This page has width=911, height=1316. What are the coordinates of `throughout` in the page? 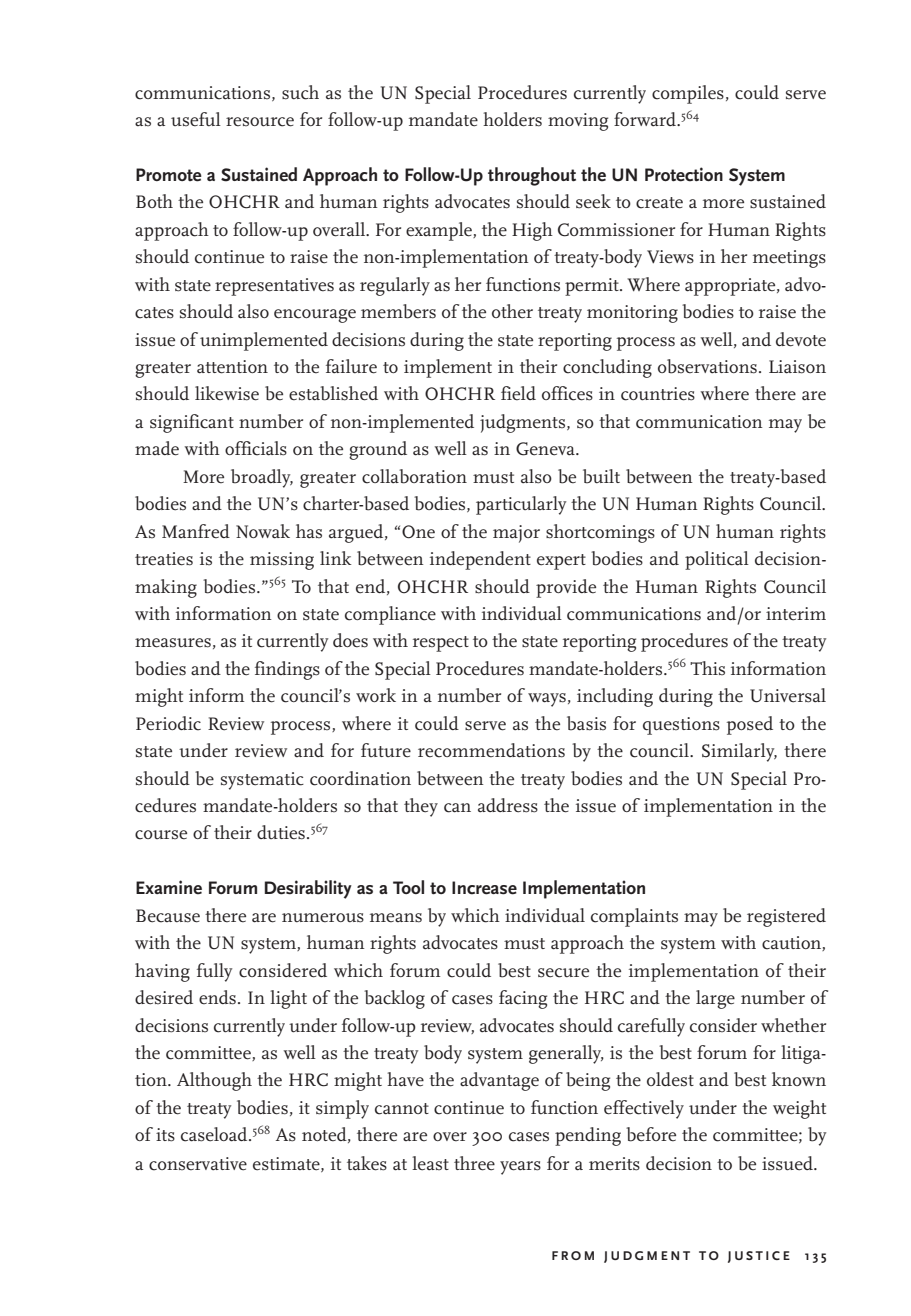 It's located at (532, 176).
